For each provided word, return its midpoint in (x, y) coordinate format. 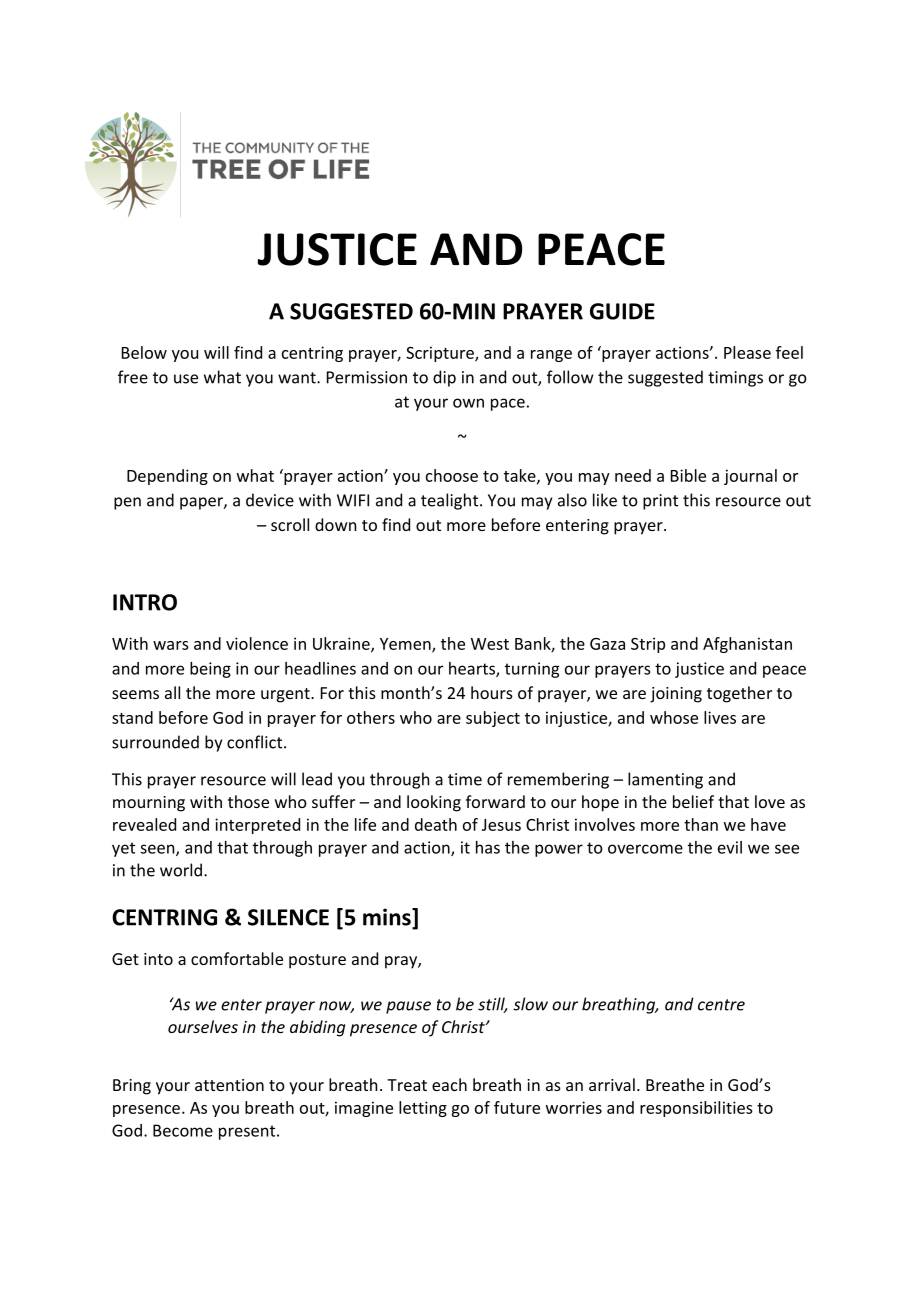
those (248, 801)
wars (171, 645)
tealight (451, 501)
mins (388, 918)
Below (144, 352)
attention (229, 1085)
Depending (167, 477)
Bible (688, 475)
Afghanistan (747, 645)
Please (747, 352)
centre (721, 1005)
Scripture (441, 354)
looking (434, 803)
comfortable (237, 958)
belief (693, 801)
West (490, 644)
